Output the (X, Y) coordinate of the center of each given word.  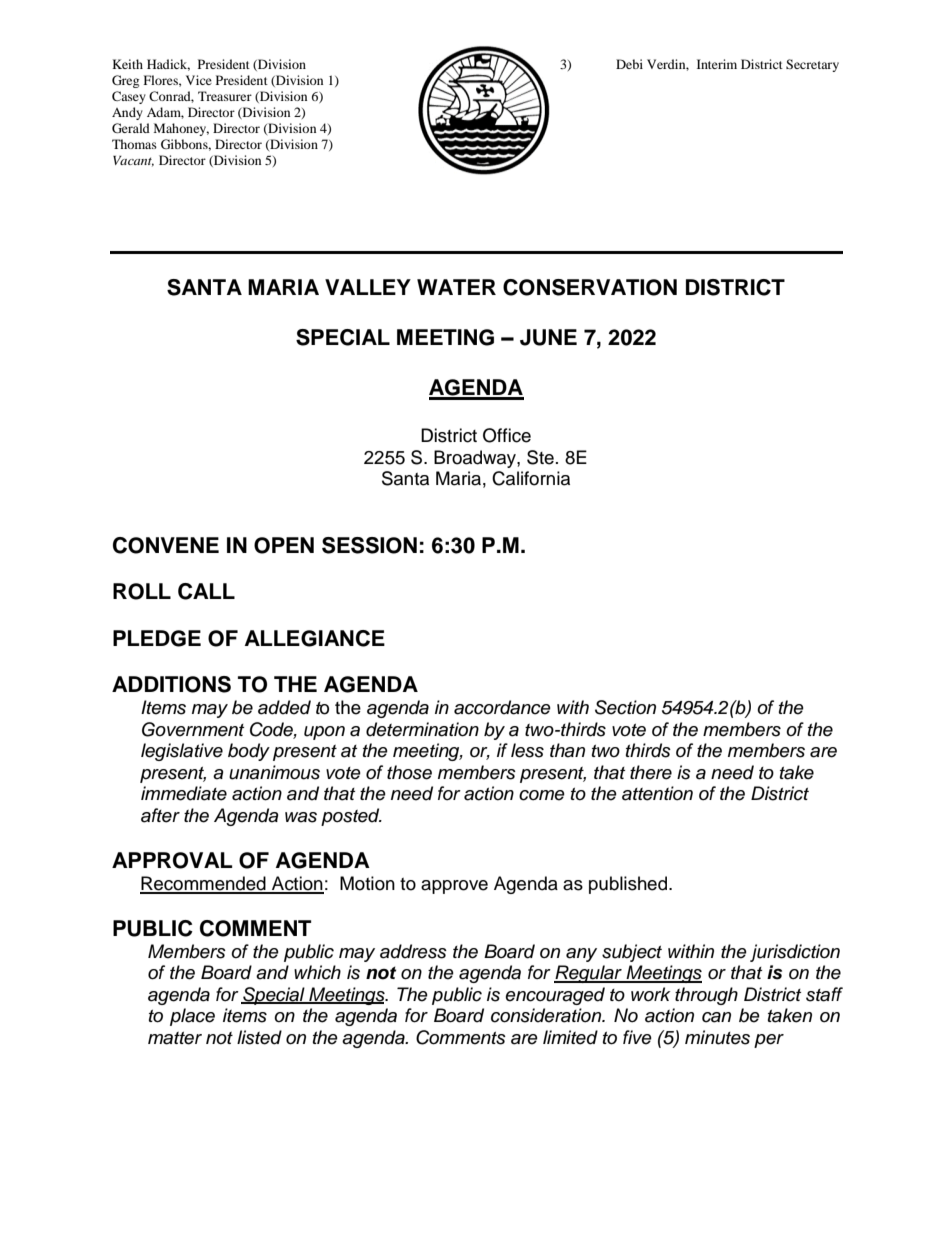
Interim (717, 64)
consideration (547, 1015)
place (192, 1017)
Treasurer (225, 96)
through (706, 996)
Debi (629, 64)
